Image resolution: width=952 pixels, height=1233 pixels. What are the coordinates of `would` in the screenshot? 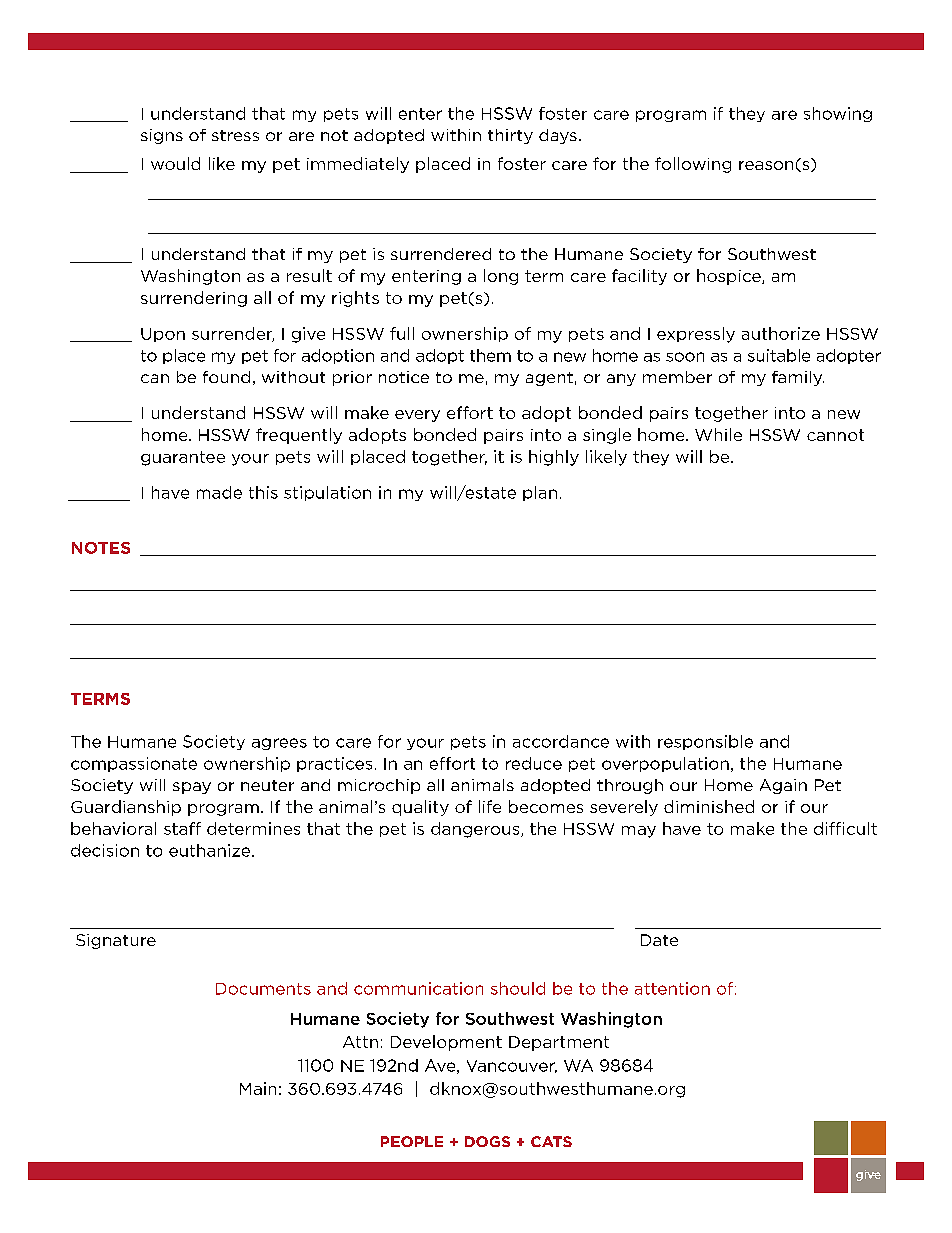 It's located at (175, 163).
